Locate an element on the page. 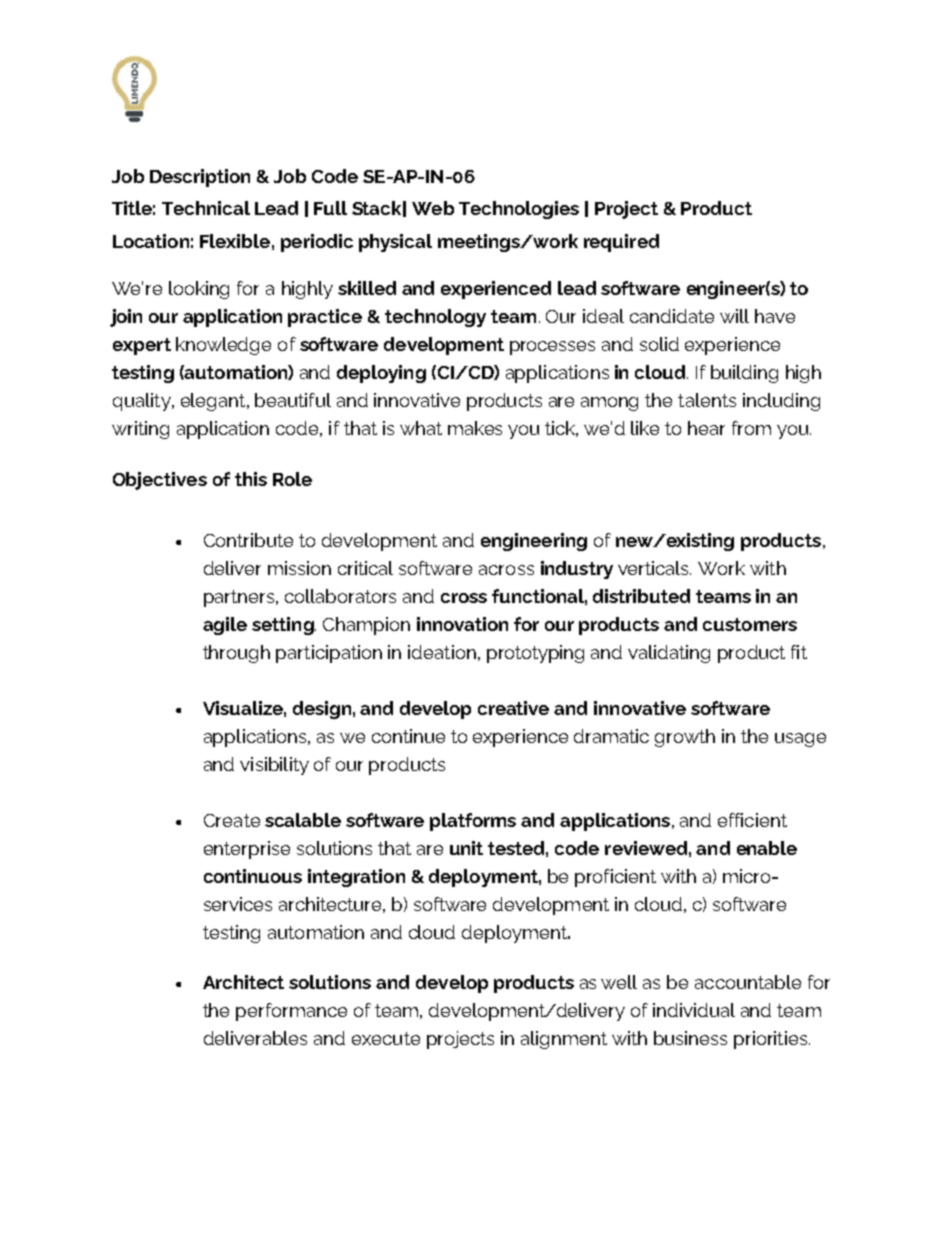  critical is located at coordinates (365, 568).
